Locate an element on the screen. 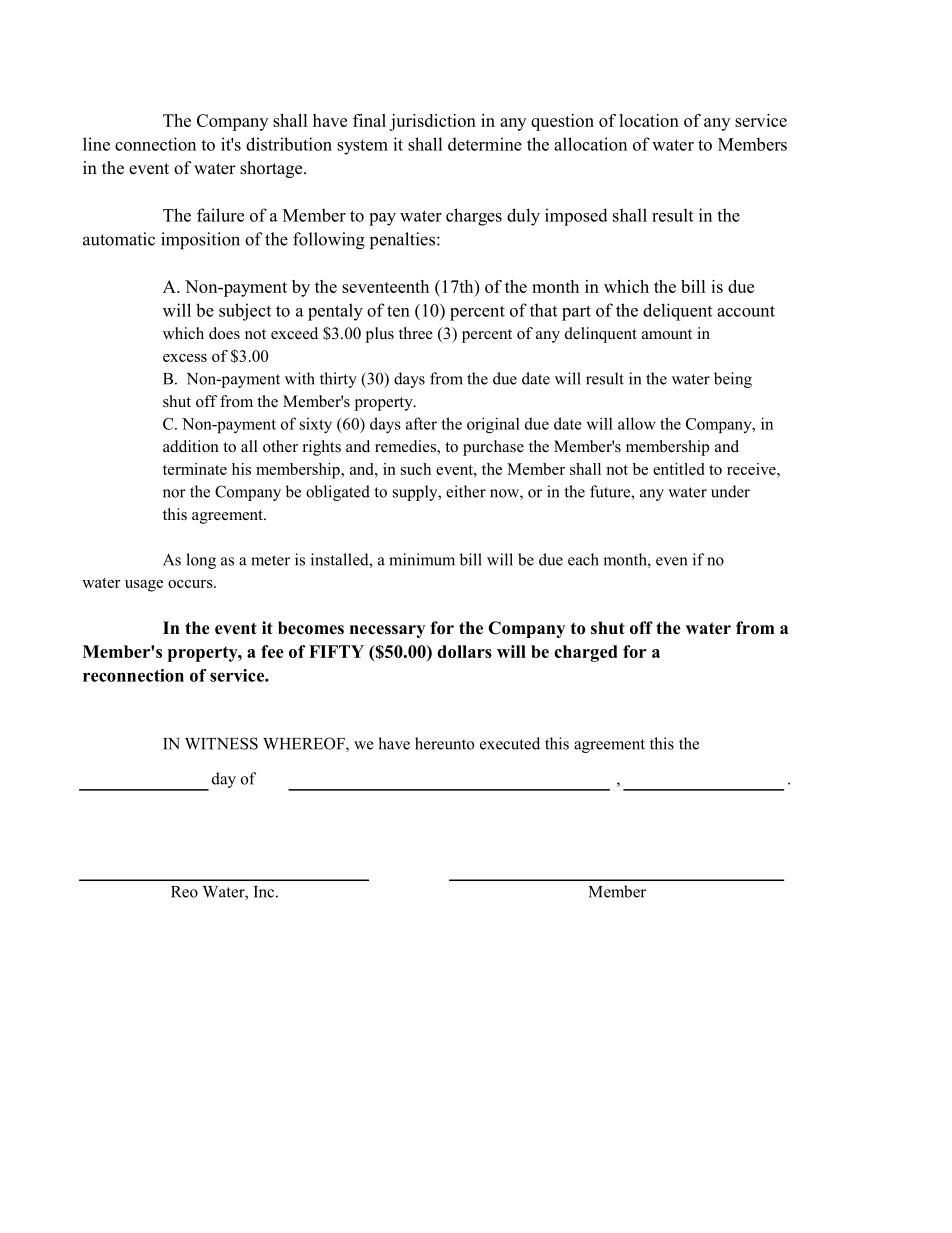  under is located at coordinates (730, 491).
